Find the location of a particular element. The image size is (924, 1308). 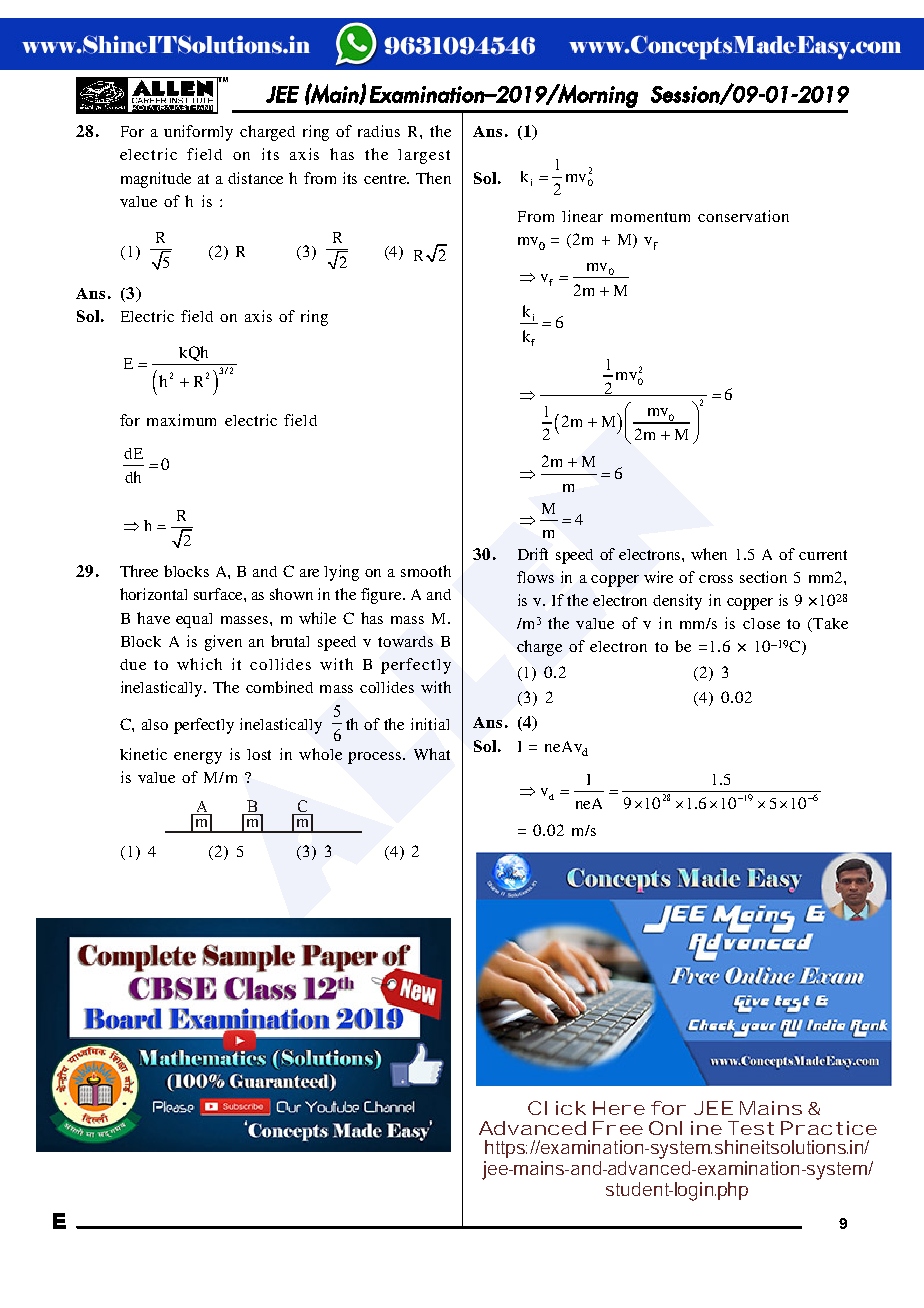

close is located at coordinates (761, 623).
